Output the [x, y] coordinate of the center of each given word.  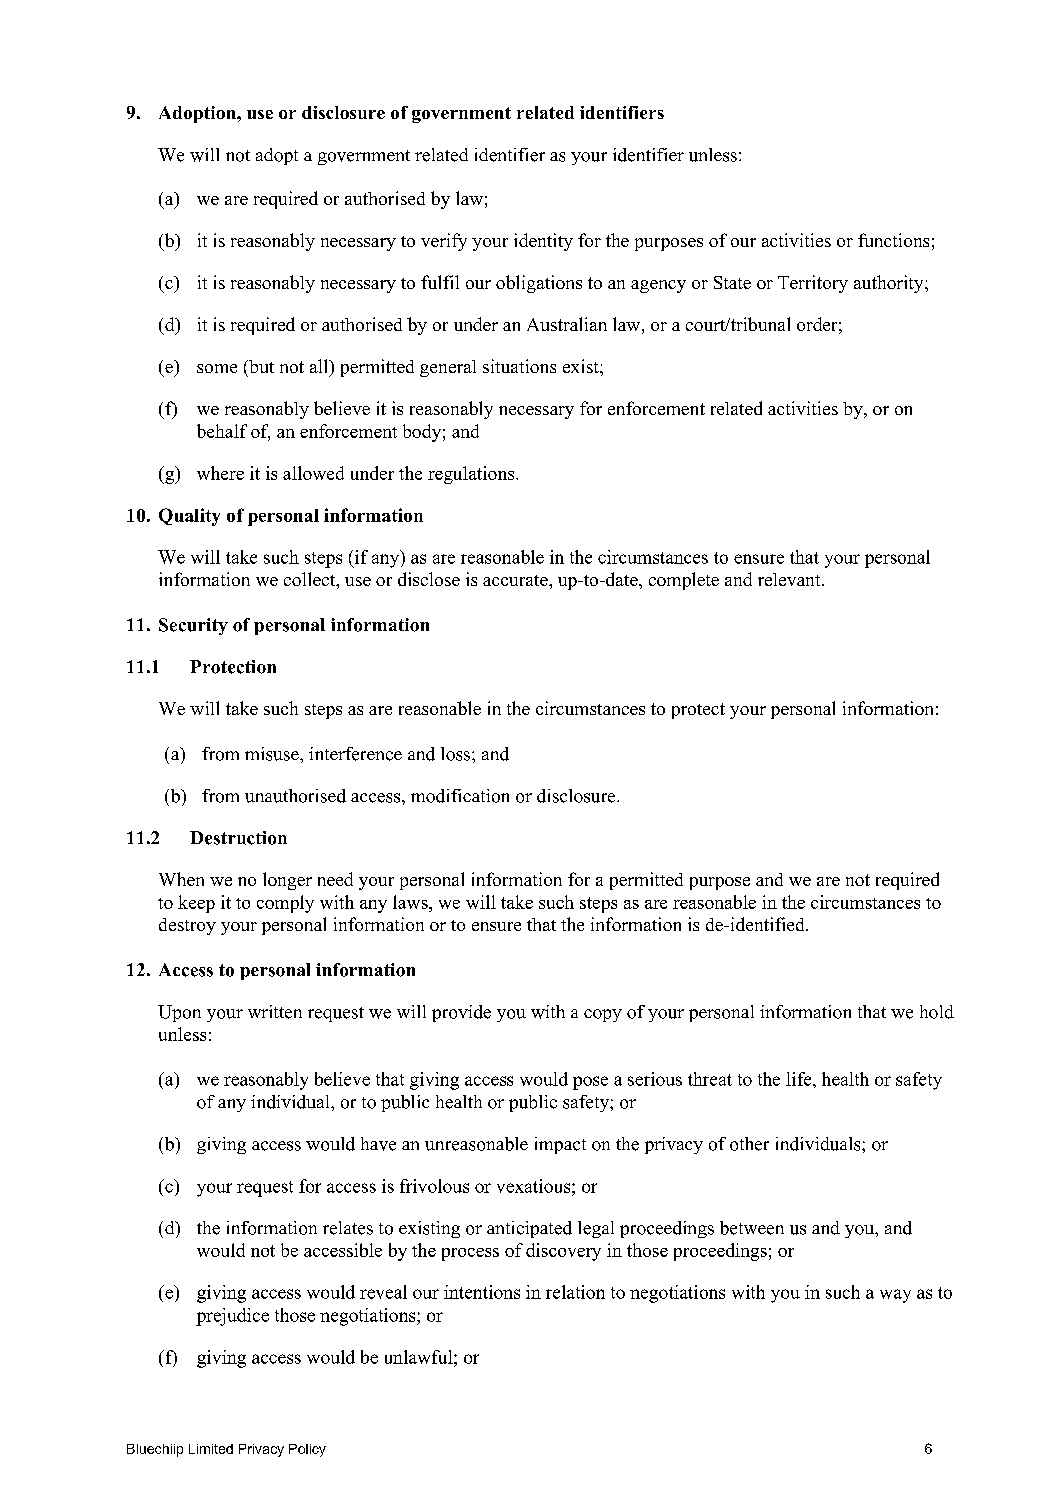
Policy [307, 1450]
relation [575, 1292]
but [260, 366]
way [895, 1296]
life [800, 1079]
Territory [813, 284]
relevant [790, 579]
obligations [539, 284]
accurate [516, 580]
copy [603, 1015]
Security [193, 626]
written [275, 1012]
